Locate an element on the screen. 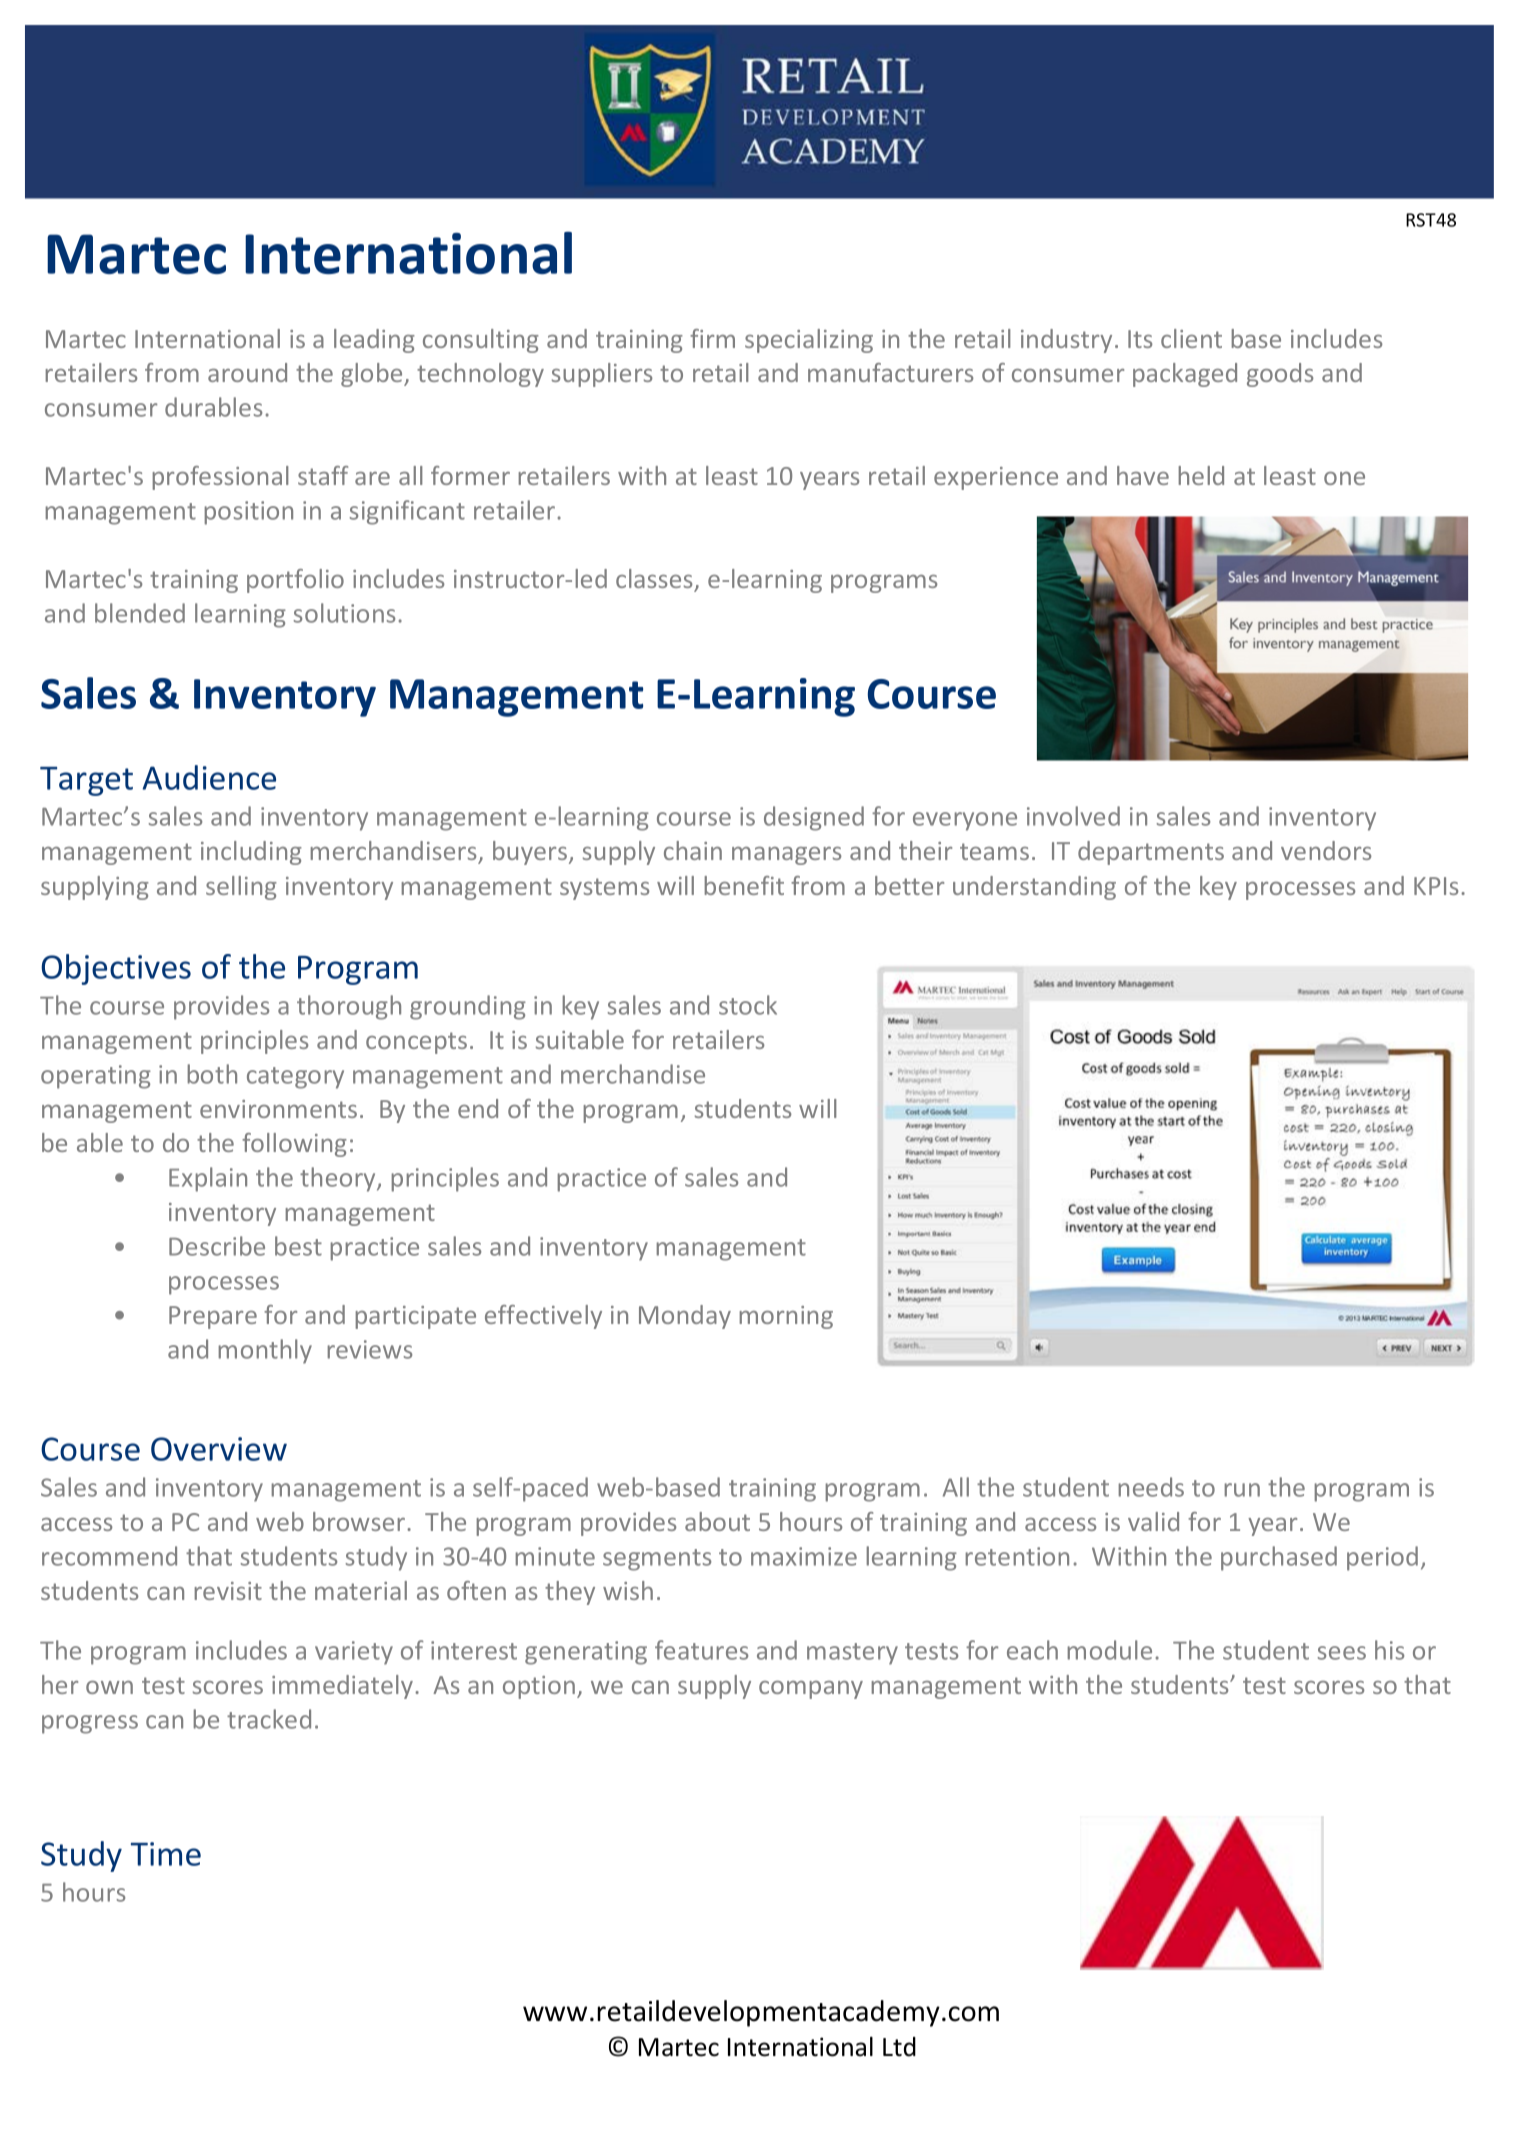 The height and width of the screenshot is (2155, 1524). sees is located at coordinates (1342, 1653).
